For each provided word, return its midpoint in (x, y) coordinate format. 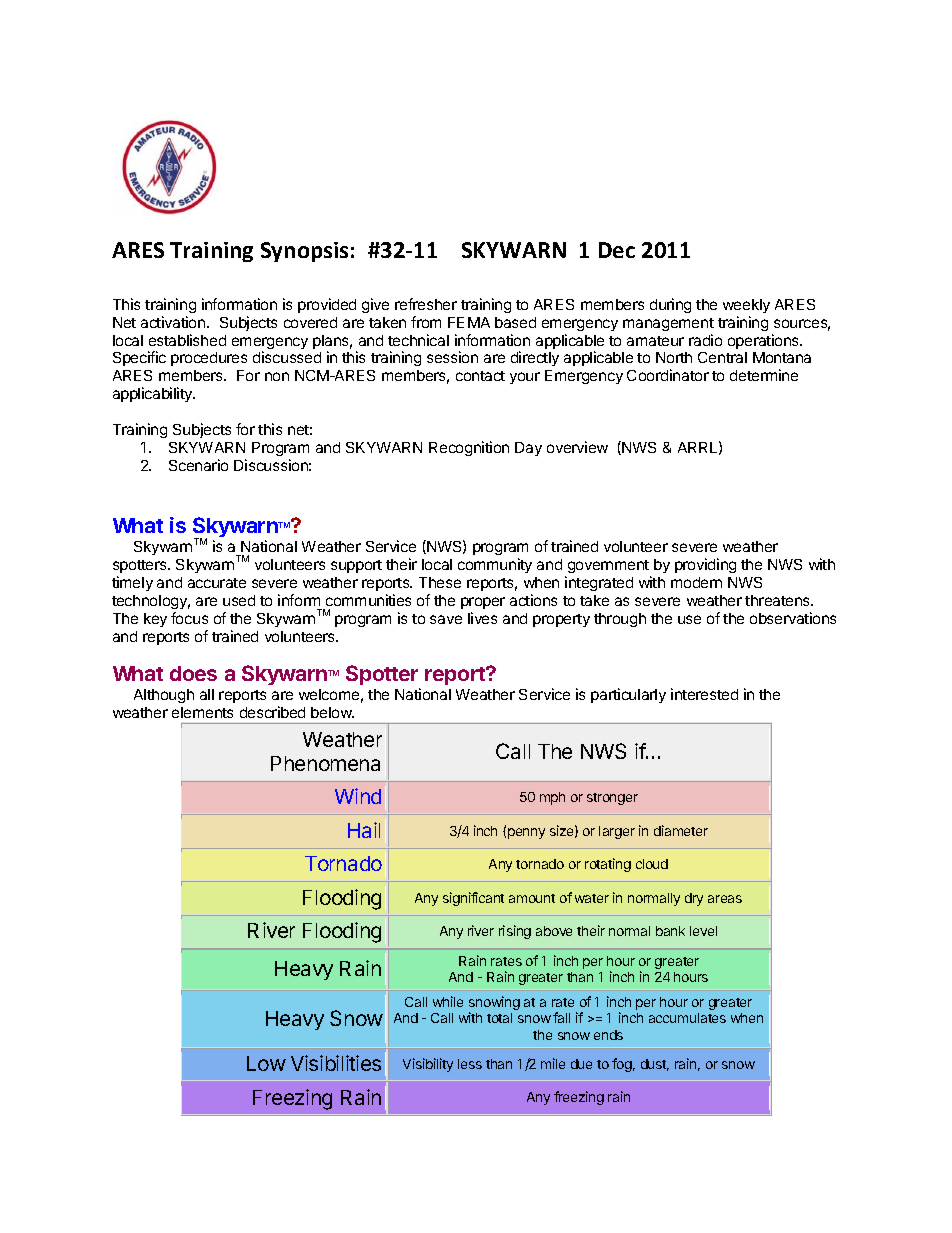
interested (704, 694)
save (446, 619)
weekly (746, 306)
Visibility (428, 1065)
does (193, 673)
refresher (426, 304)
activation (174, 322)
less (470, 1064)
